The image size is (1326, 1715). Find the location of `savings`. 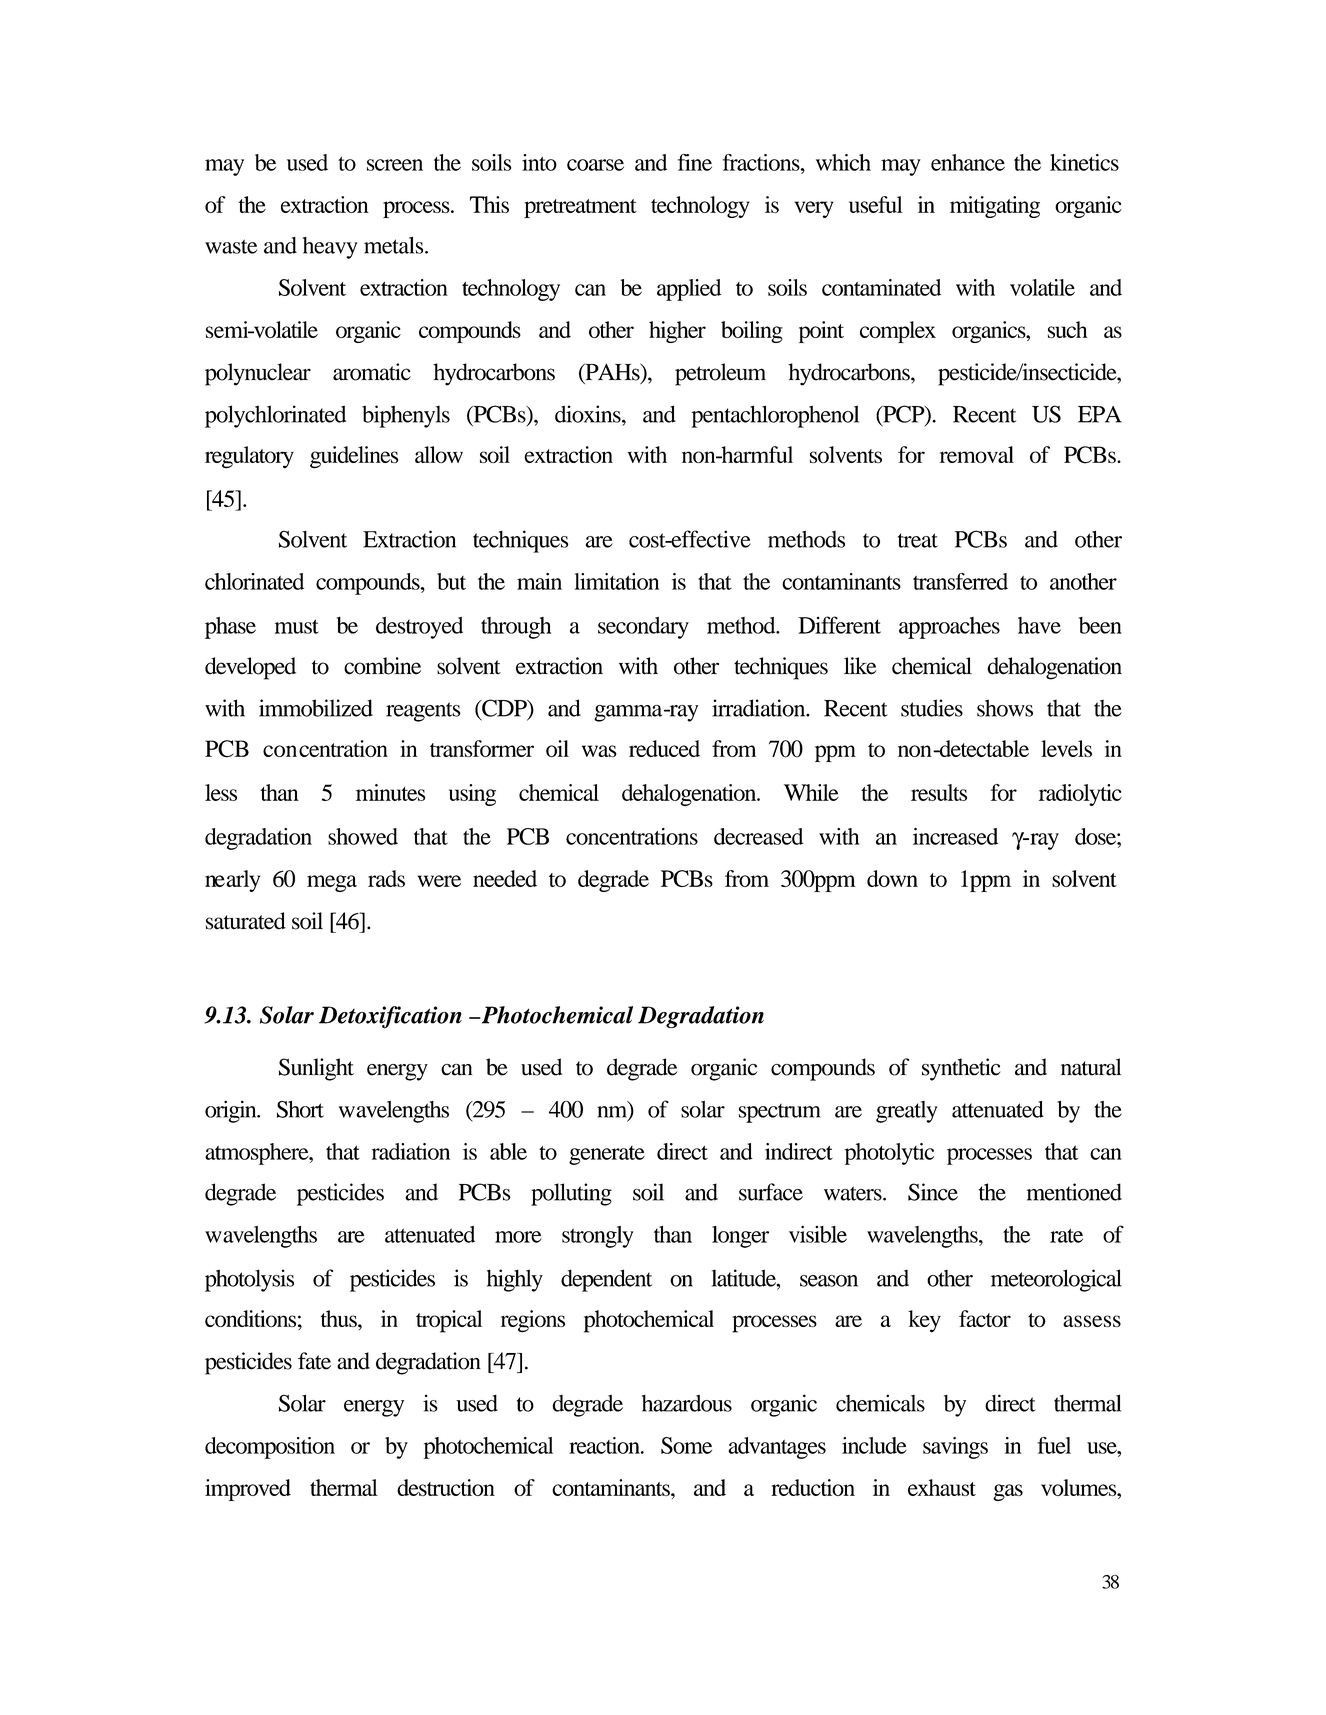

savings is located at coordinates (955, 1448).
